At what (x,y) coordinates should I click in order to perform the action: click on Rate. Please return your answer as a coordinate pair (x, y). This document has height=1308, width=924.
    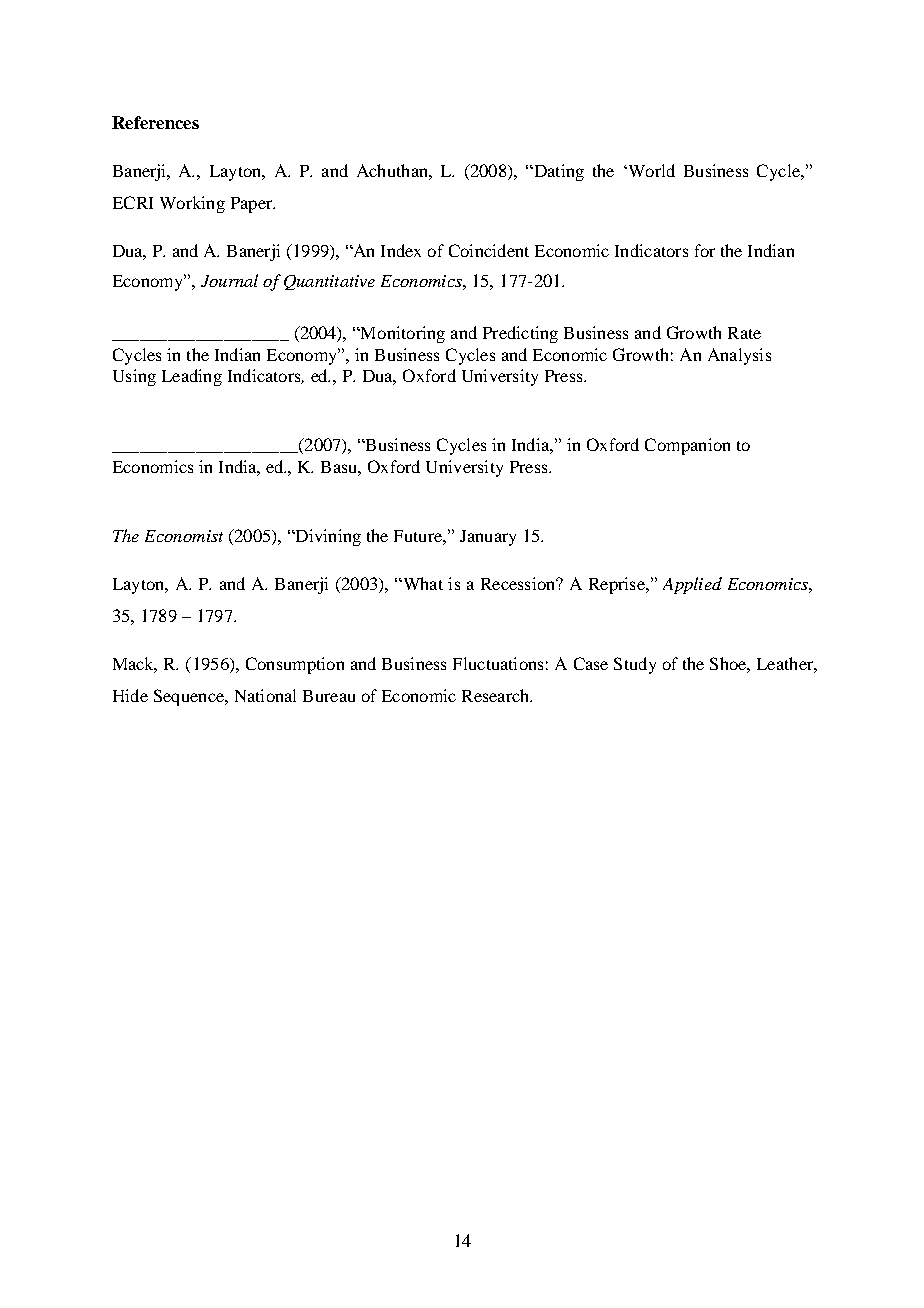
    Looking at the image, I should click on (744, 333).
